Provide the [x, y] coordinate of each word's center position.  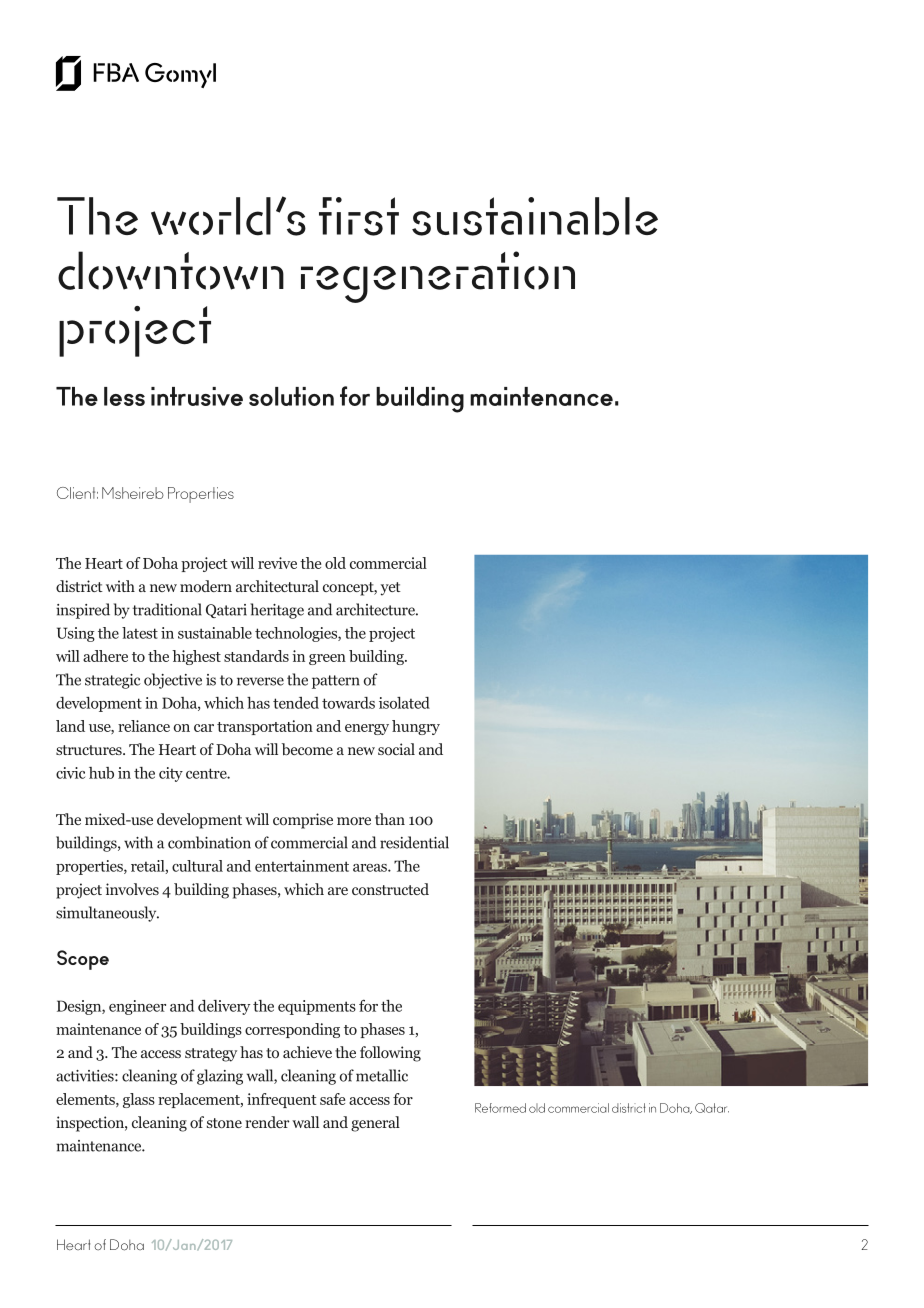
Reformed [500, 1108]
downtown [171, 270]
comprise [303, 821]
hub [101, 773]
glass [139, 1100]
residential [414, 842]
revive [277, 563]
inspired [83, 611]
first [359, 216]
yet [391, 589]
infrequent [281, 1100]
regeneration [438, 277]
